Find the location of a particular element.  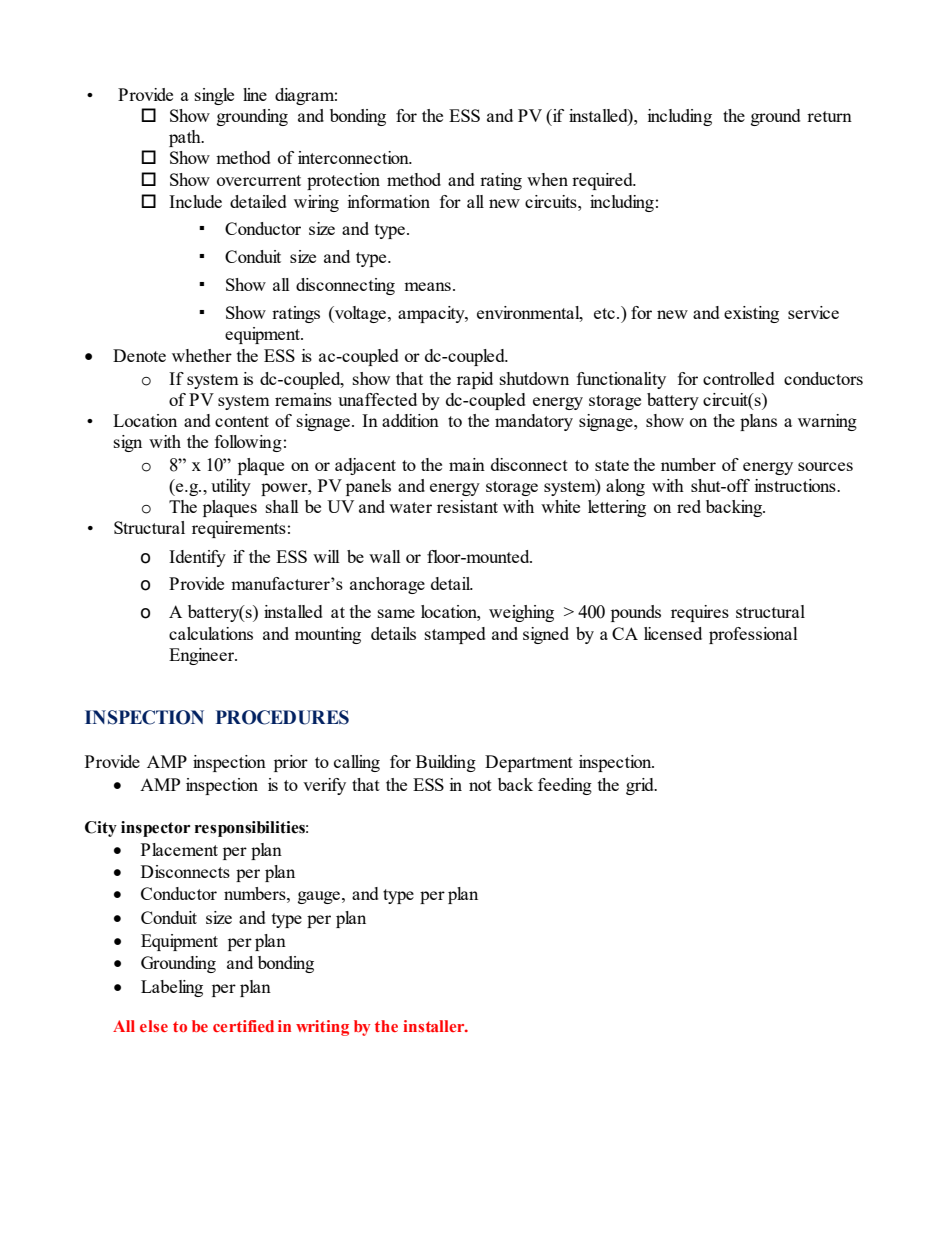

when is located at coordinates (547, 179).
